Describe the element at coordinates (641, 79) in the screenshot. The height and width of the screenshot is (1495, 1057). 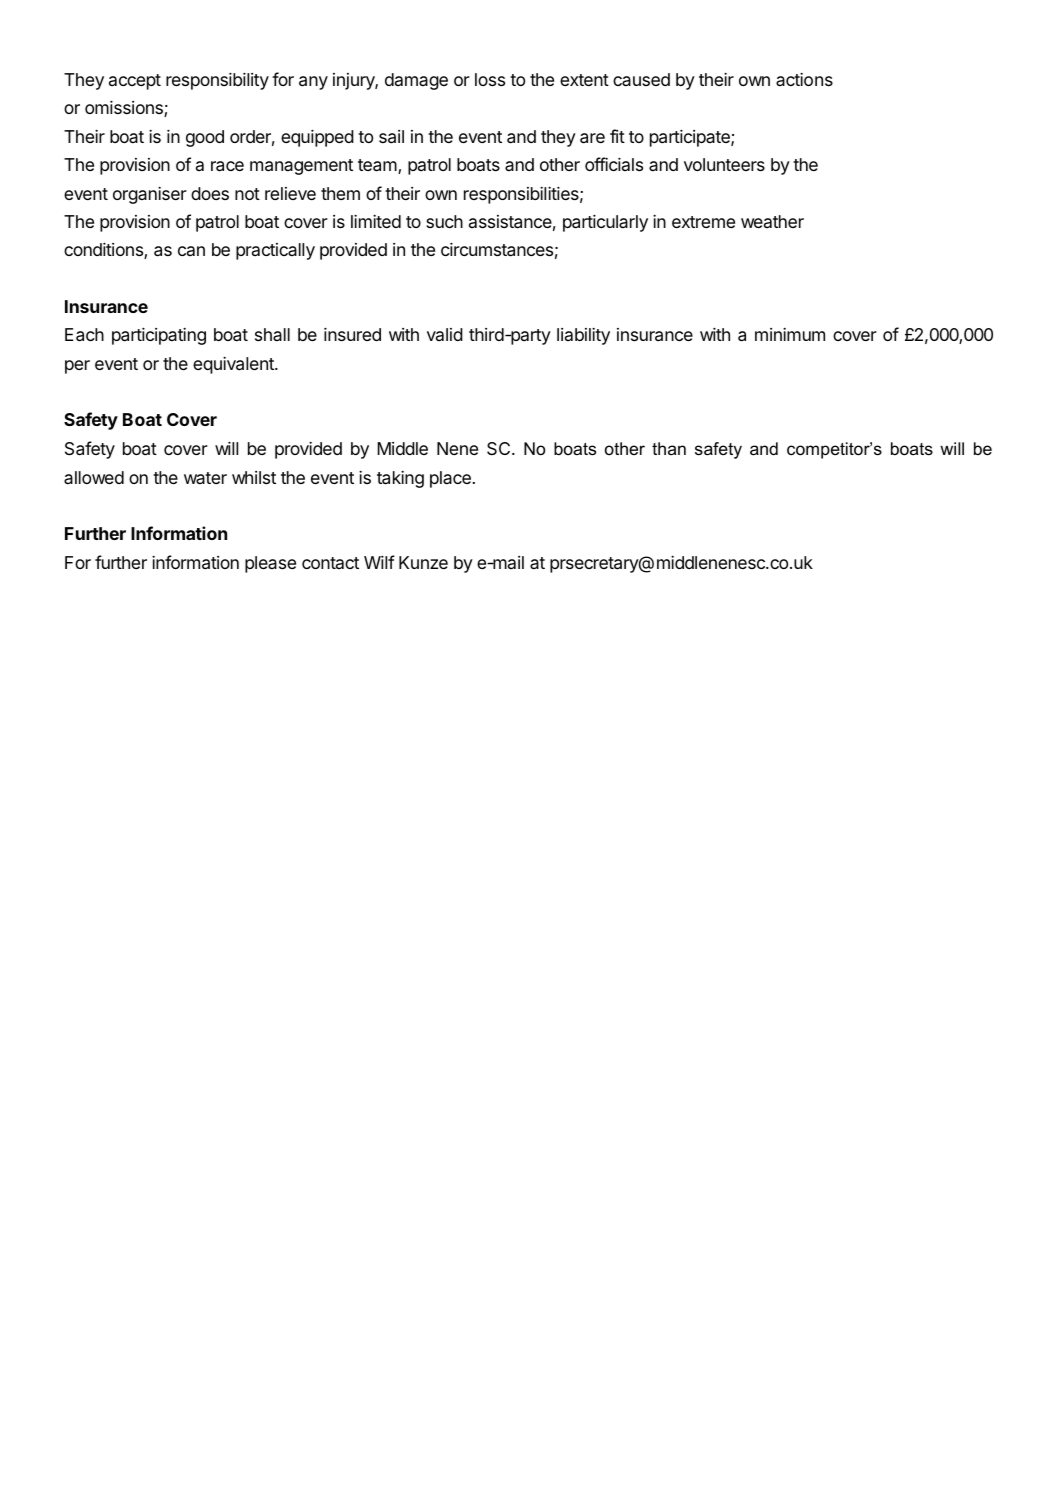
I see `caused` at that location.
